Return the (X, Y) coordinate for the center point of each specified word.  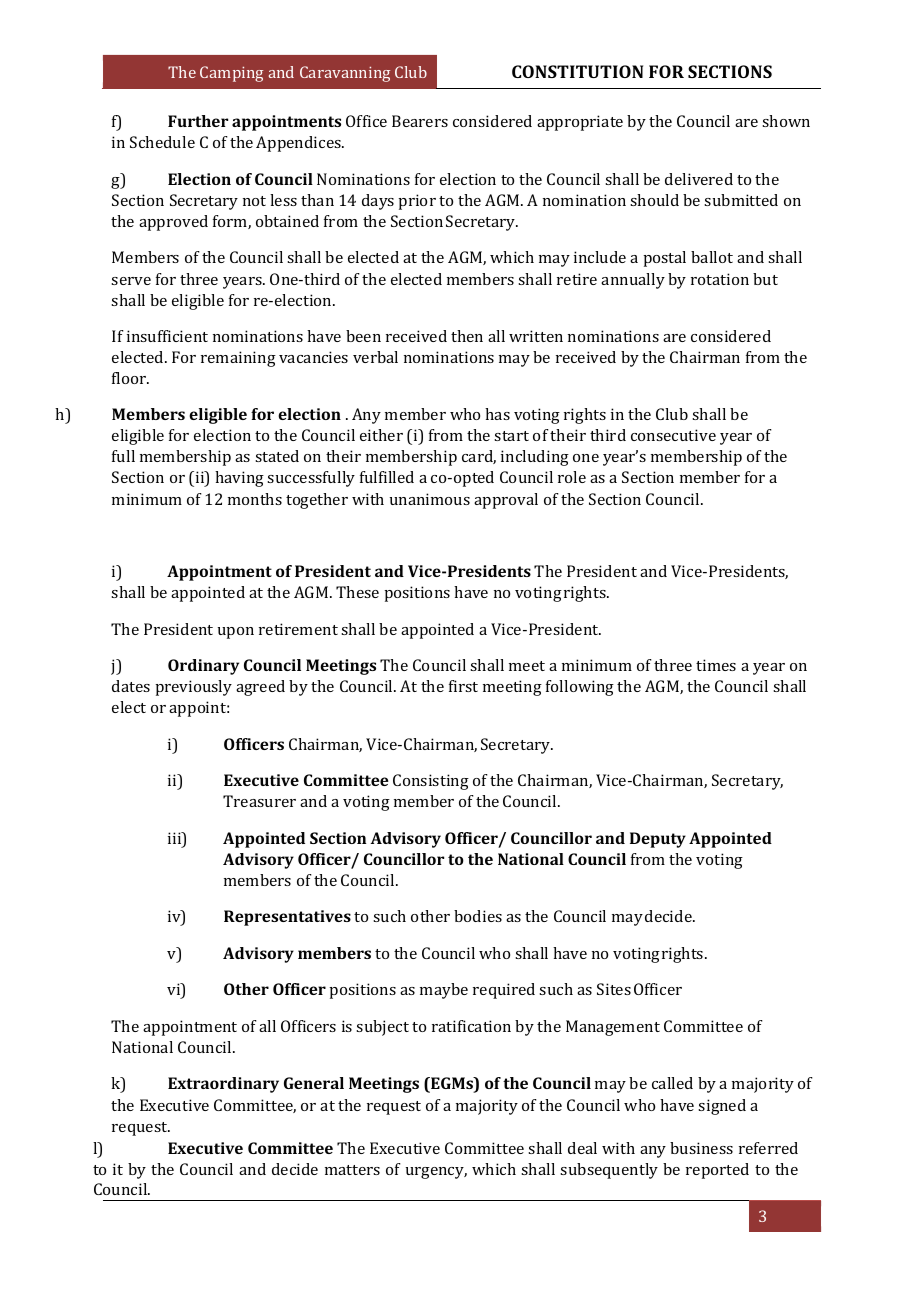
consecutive (673, 435)
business (701, 1148)
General (314, 1083)
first (463, 686)
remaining (238, 359)
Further (198, 121)
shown (786, 121)
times (716, 665)
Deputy (658, 840)
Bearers (420, 121)
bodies (478, 916)
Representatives (287, 918)
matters (352, 1170)
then (467, 336)
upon (236, 633)
